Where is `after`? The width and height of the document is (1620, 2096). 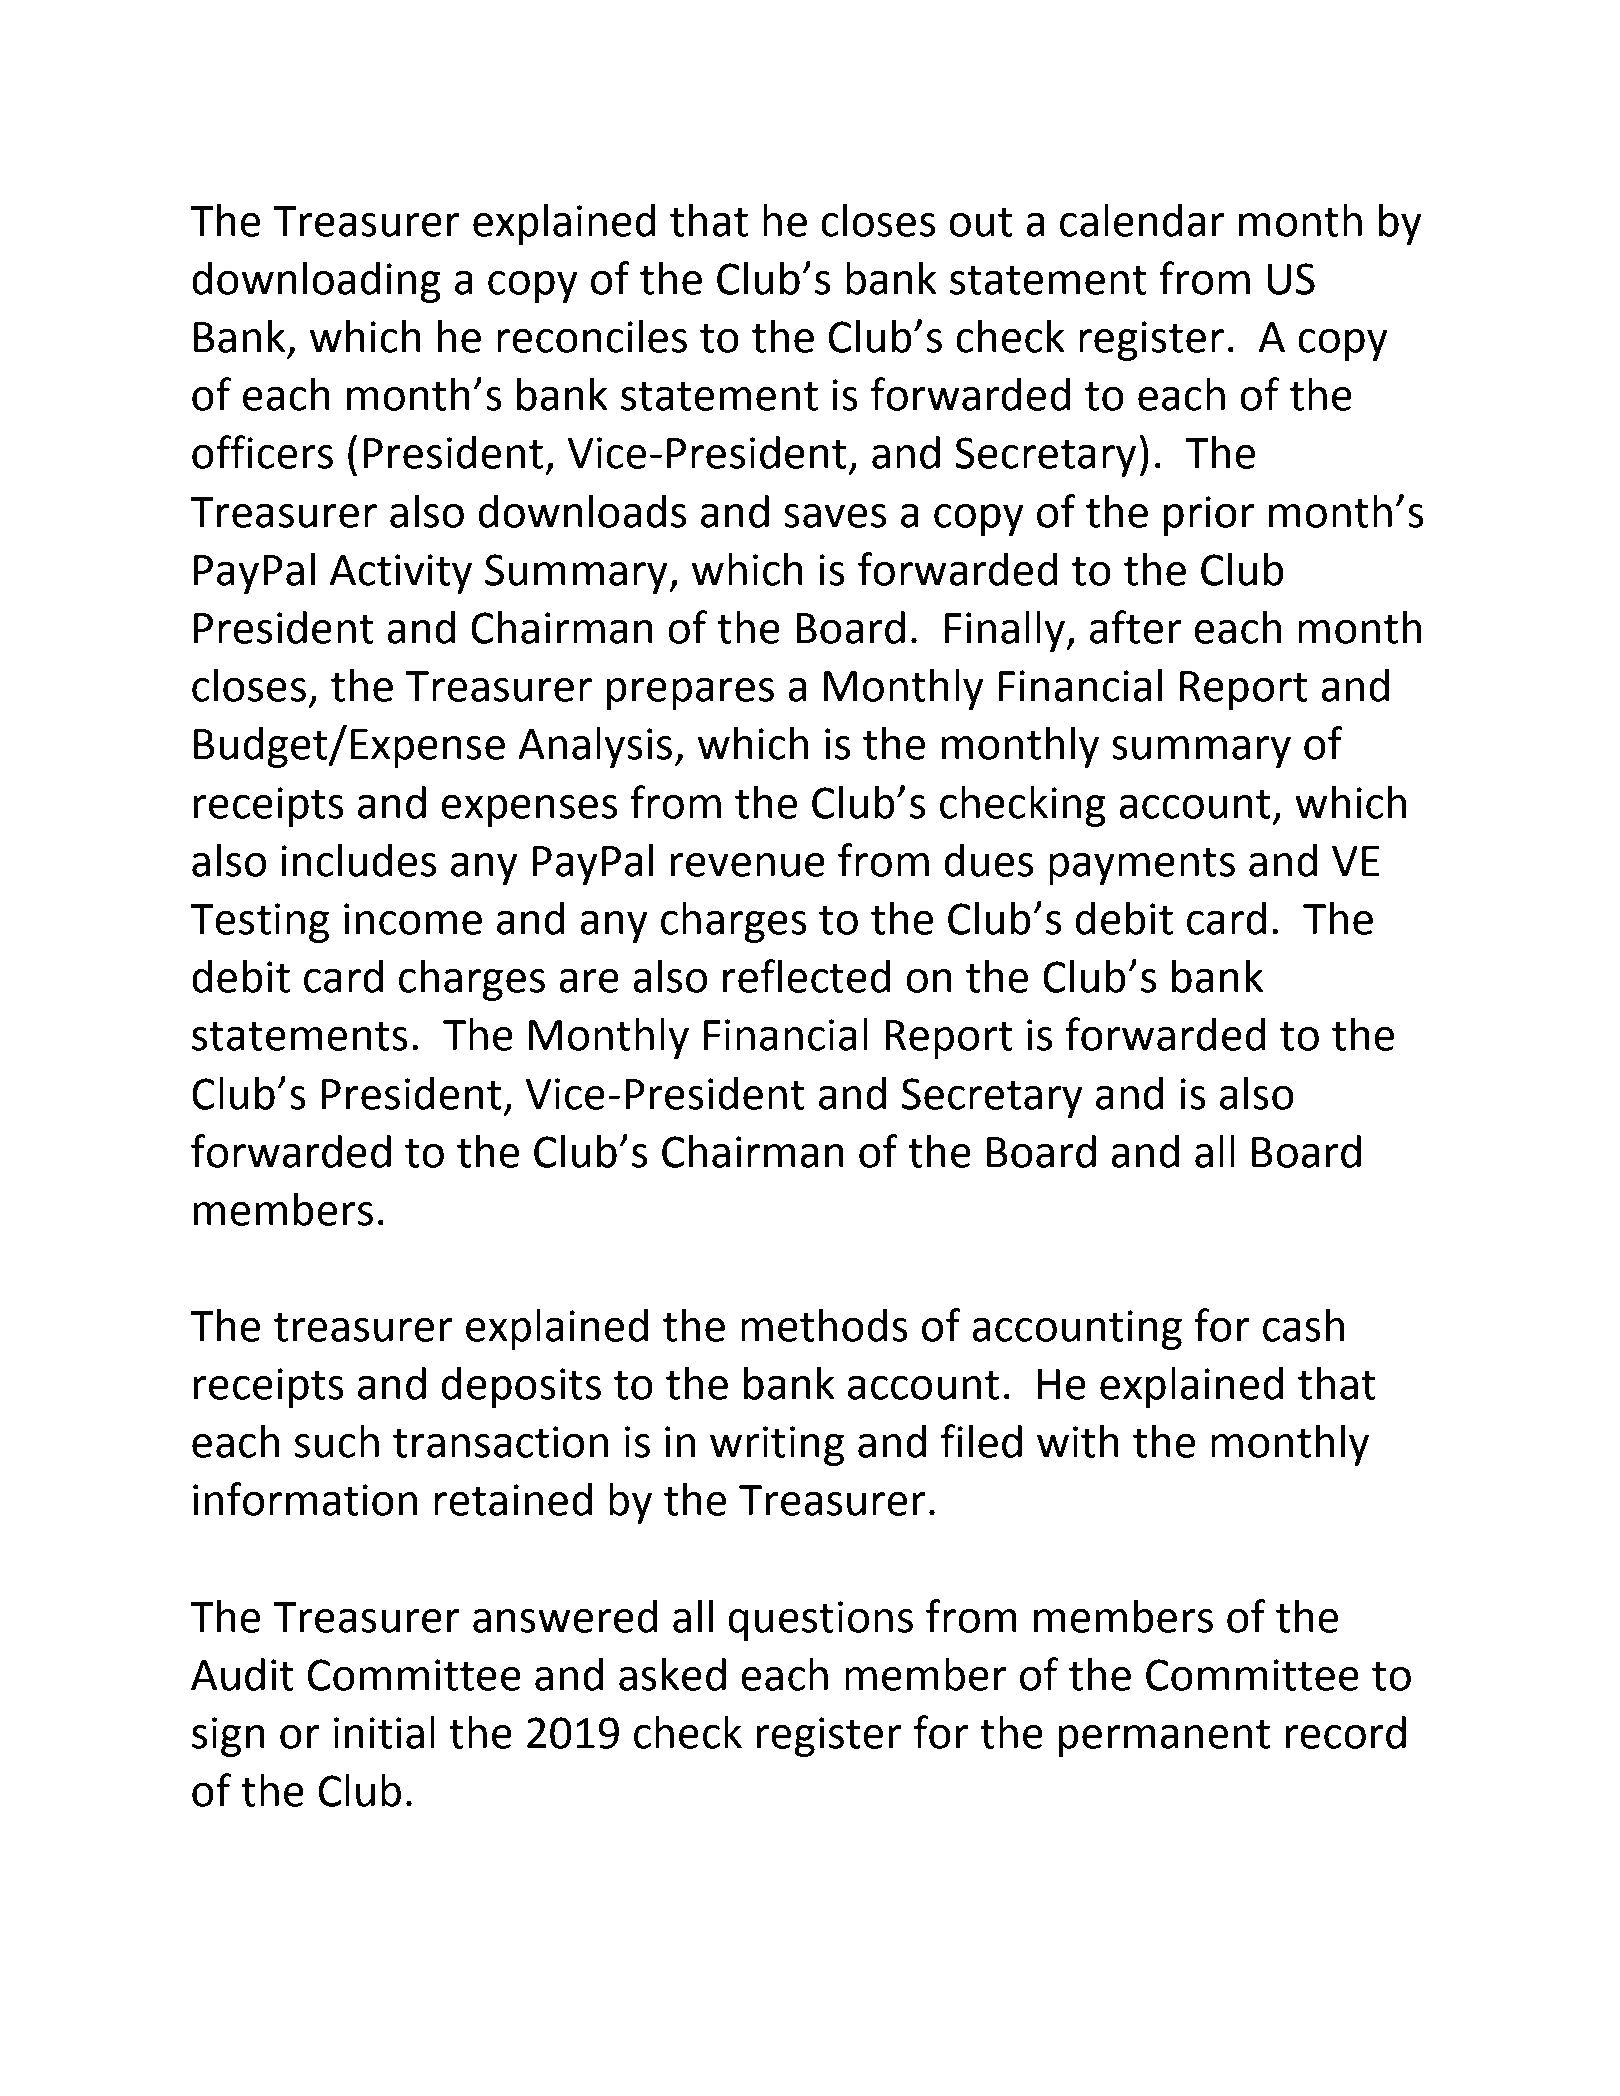 after is located at coordinates (1136, 627).
